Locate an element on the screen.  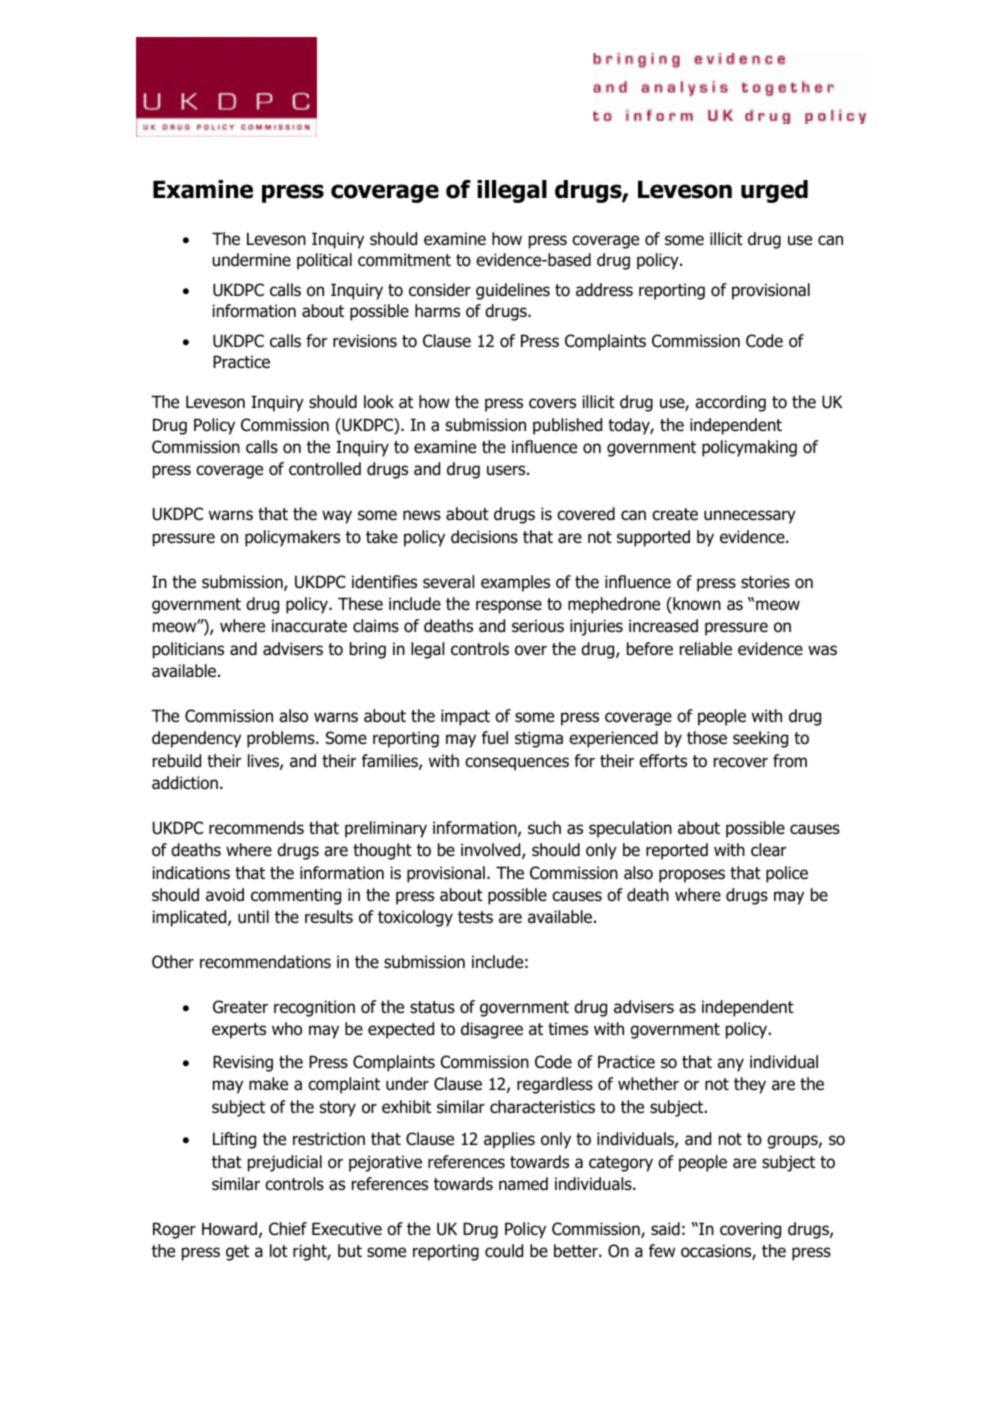
Chief is located at coordinates (288, 1229).
